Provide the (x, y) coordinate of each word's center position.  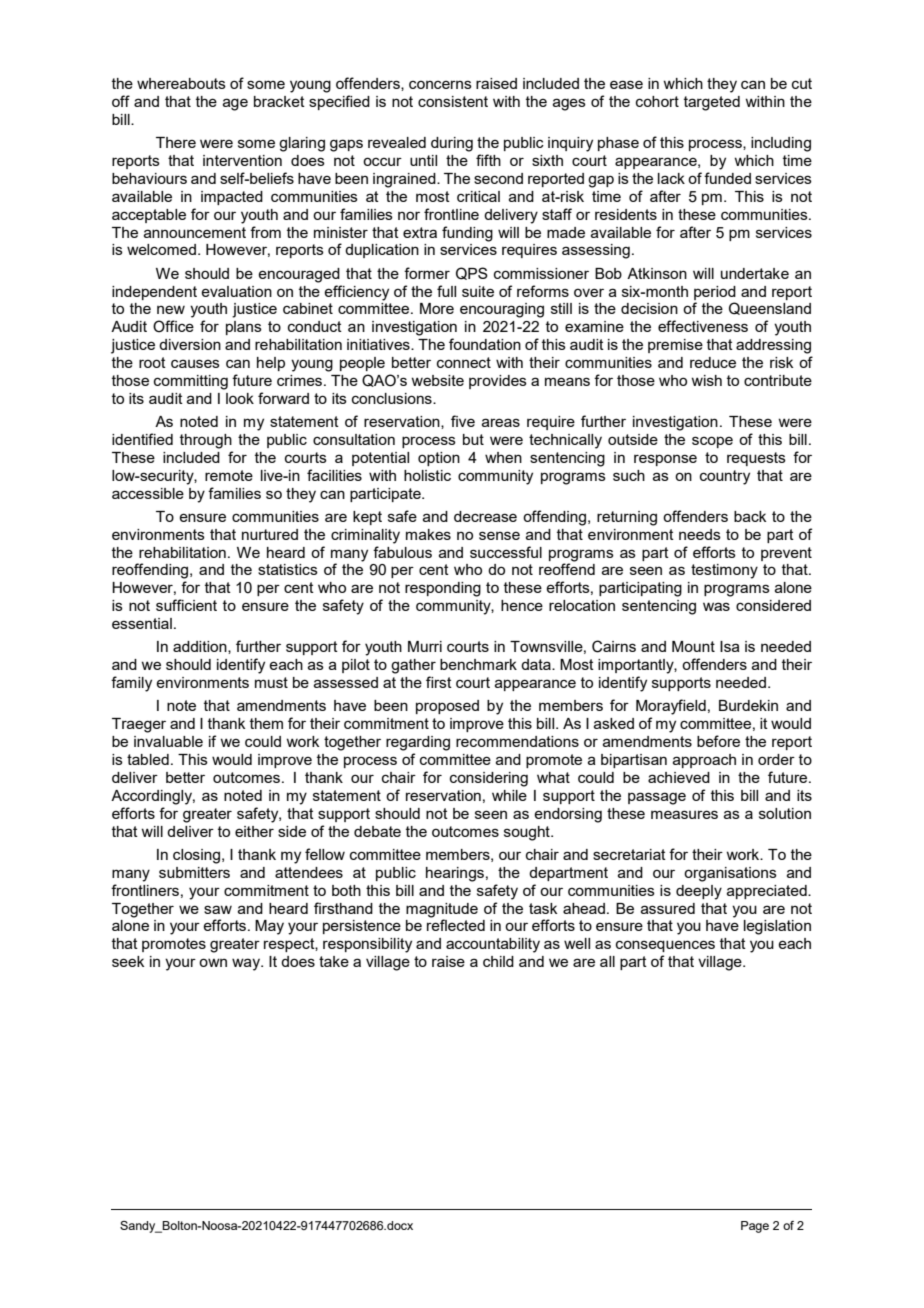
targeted (712, 103)
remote (229, 475)
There (176, 142)
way (247, 964)
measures (684, 814)
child (498, 961)
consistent (453, 101)
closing (198, 856)
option (439, 459)
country (725, 477)
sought (528, 833)
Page (755, 1227)
